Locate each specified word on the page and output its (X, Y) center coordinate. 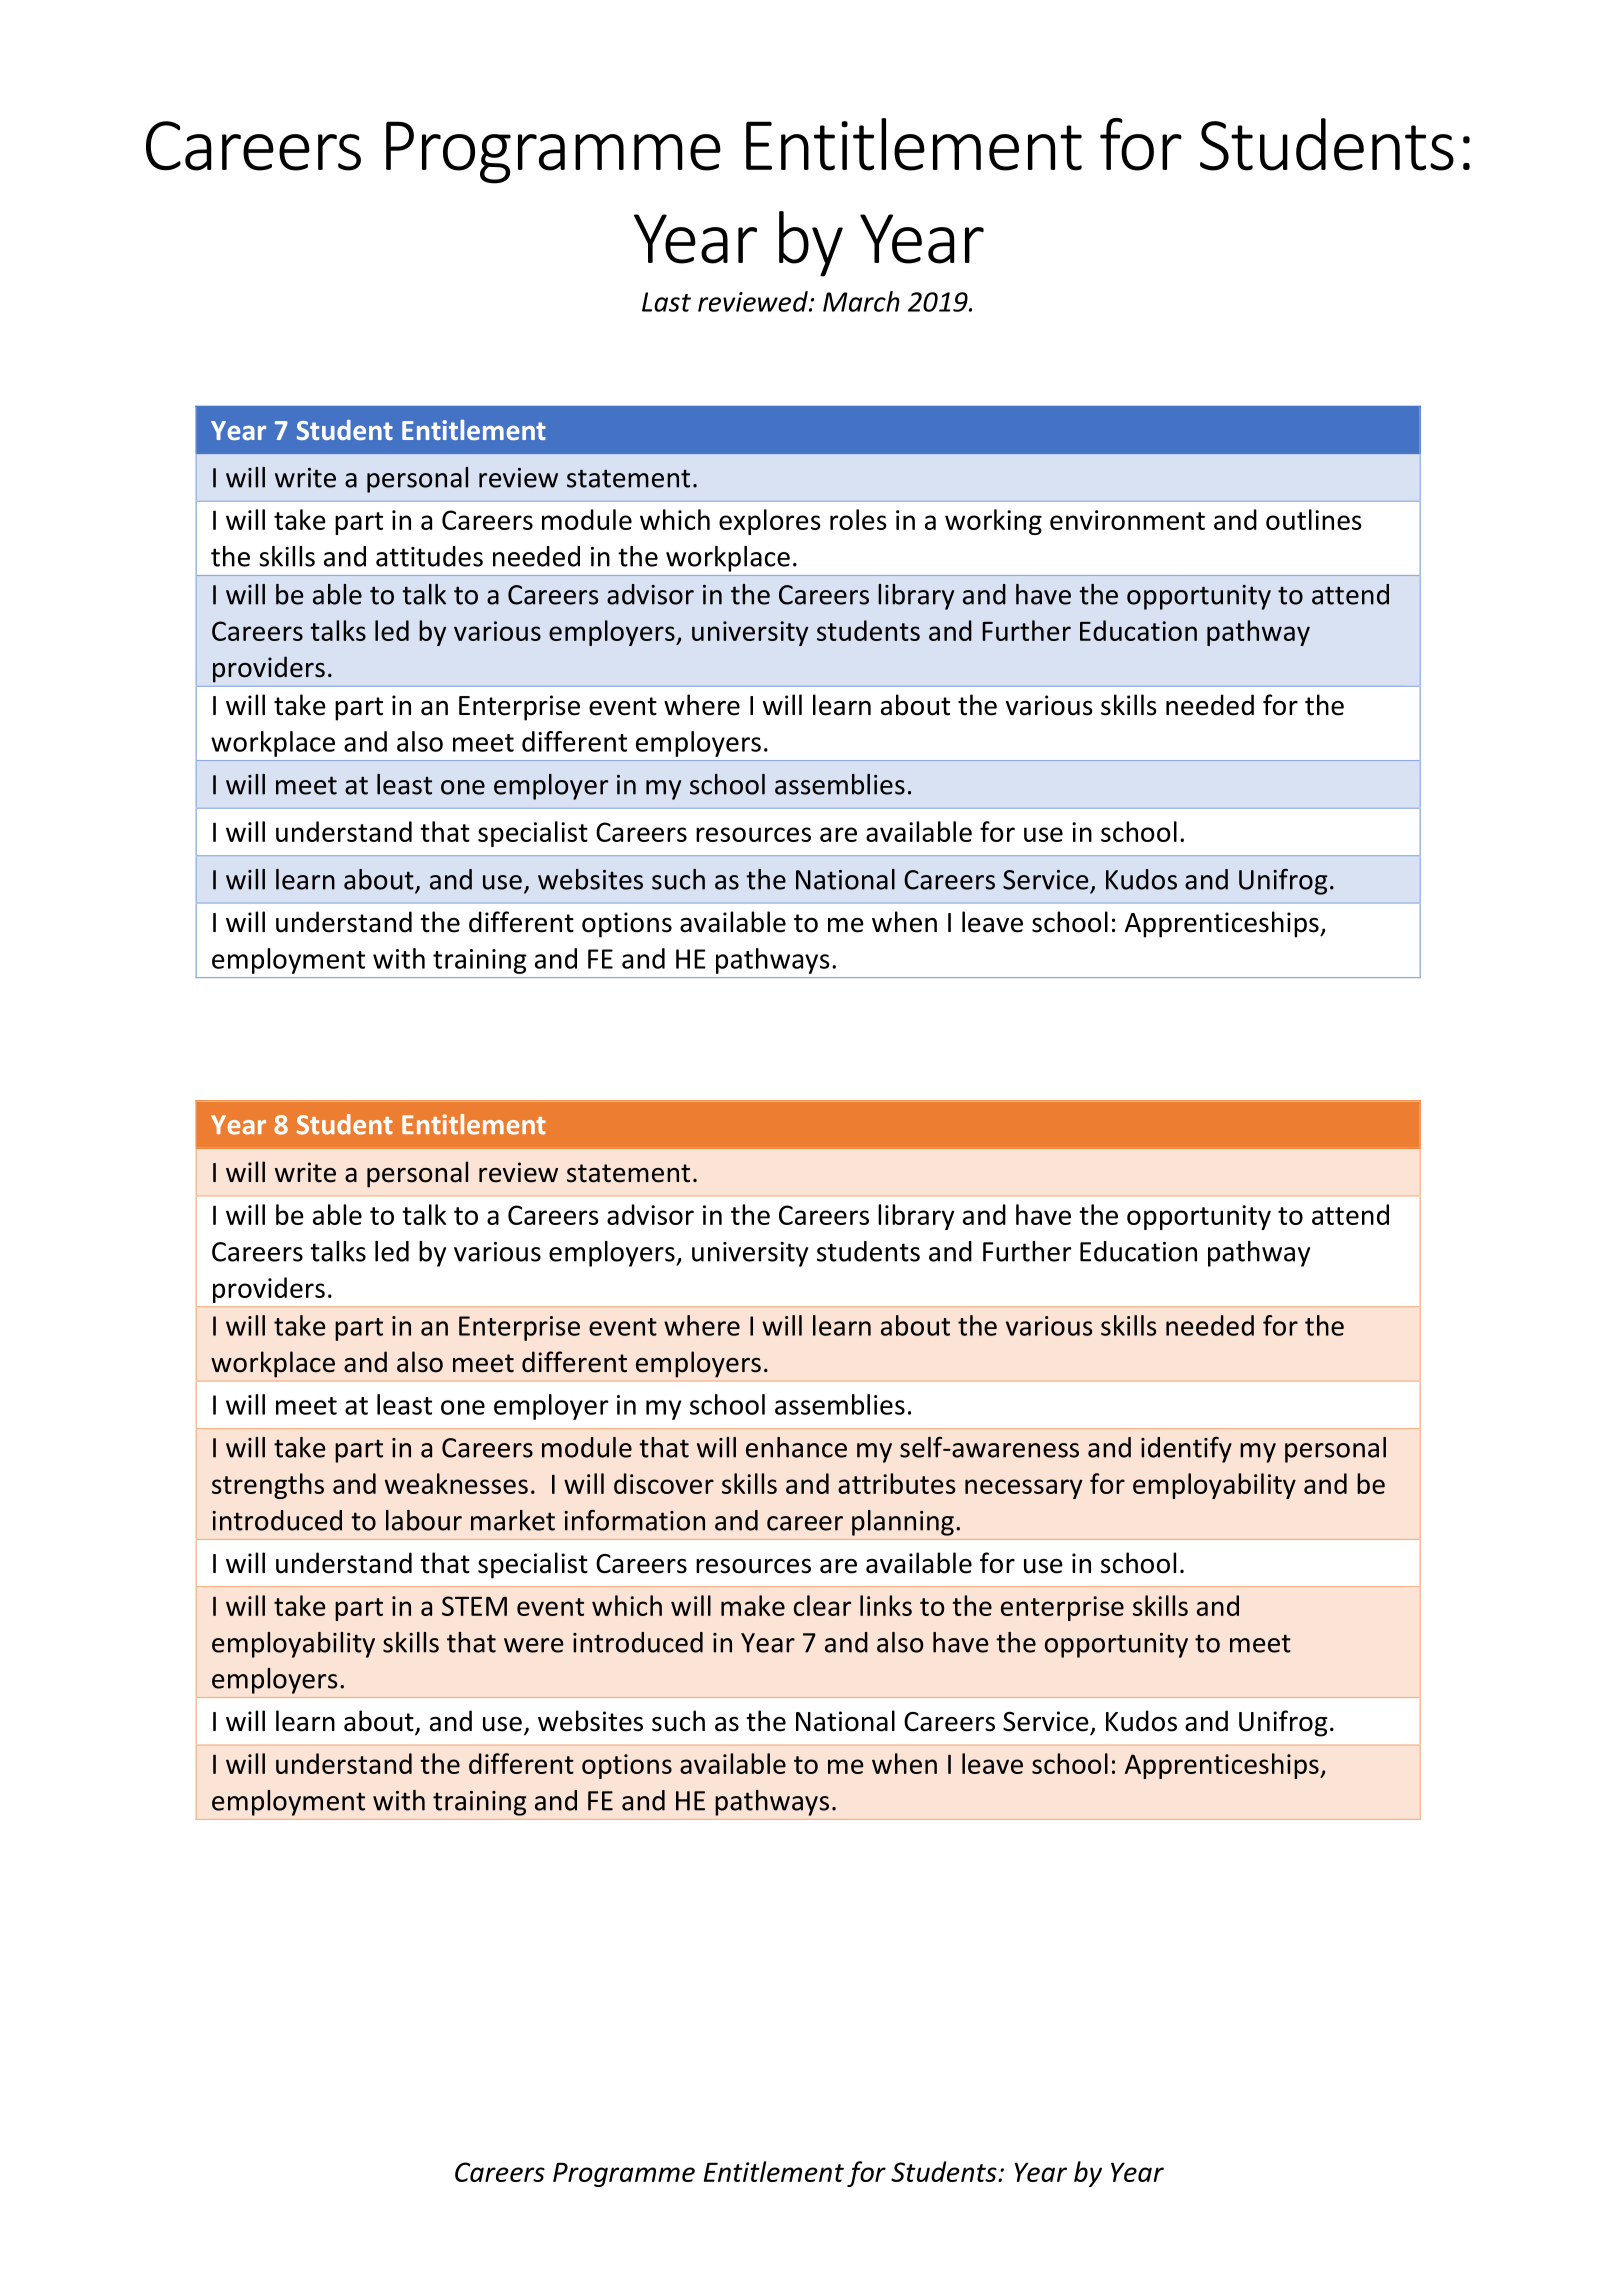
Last (666, 302)
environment (1127, 520)
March (861, 301)
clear (822, 1605)
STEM (474, 1606)
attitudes (429, 556)
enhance (796, 1447)
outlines (1314, 519)
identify (1186, 1450)
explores (770, 522)
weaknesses (456, 1483)
